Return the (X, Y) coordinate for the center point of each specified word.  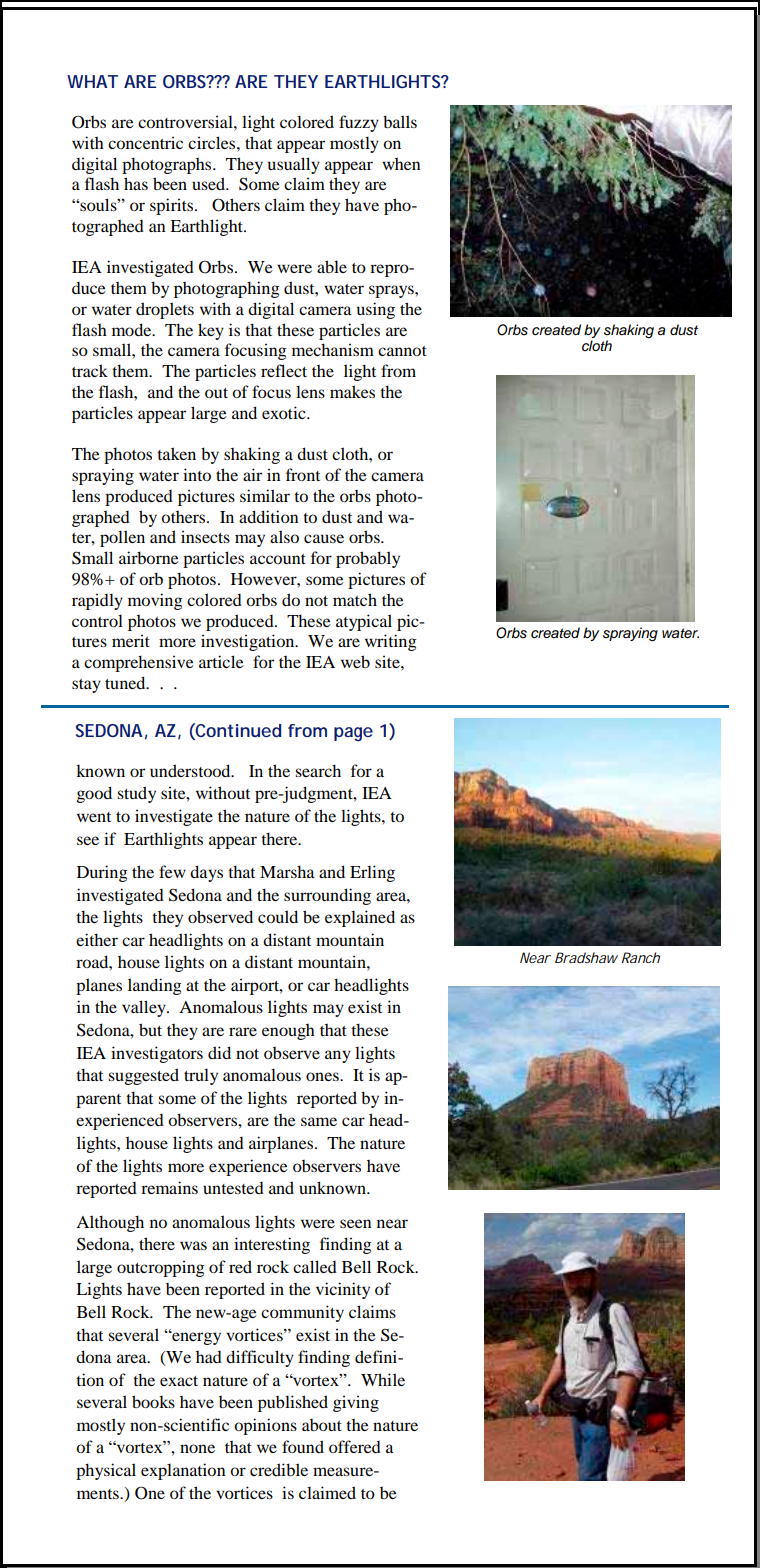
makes (352, 391)
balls (400, 121)
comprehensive (139, 663)
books (153, 1401)
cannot (402, 351)
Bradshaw (586, 957)
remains (169, 1187)
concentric (145, 142)
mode (133, 329)
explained (360, 918)
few (172, 871)
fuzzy (359, 123)
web (355, 661)
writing (391, 642)
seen (356, 1223)
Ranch (641, 957)
